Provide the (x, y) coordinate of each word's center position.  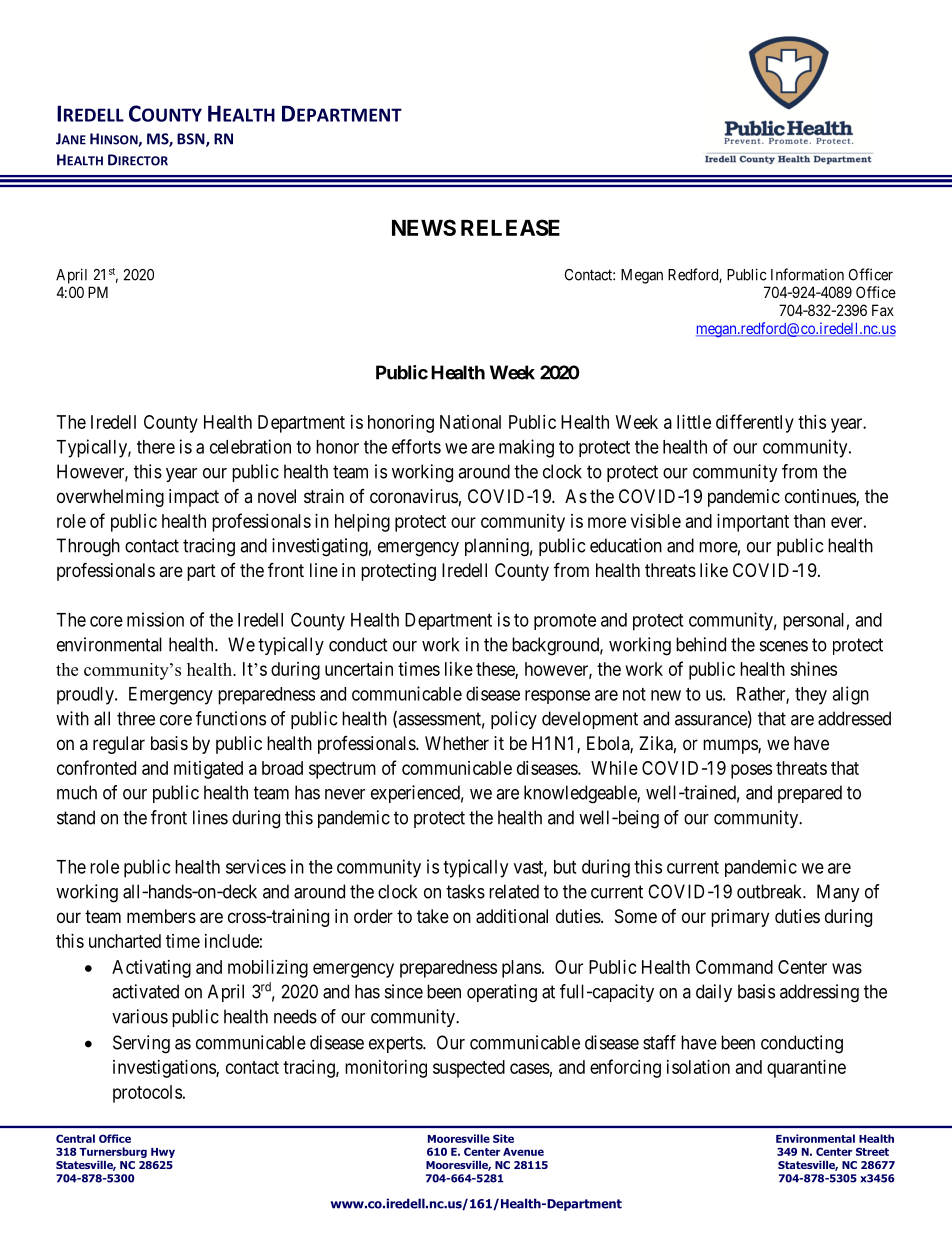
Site (503, 1138)
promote (565, 622)
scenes (784, 646)
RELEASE (510, 227)
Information (807, 274)
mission (155, 619)
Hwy (163, 1153)
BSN (192, 140)
